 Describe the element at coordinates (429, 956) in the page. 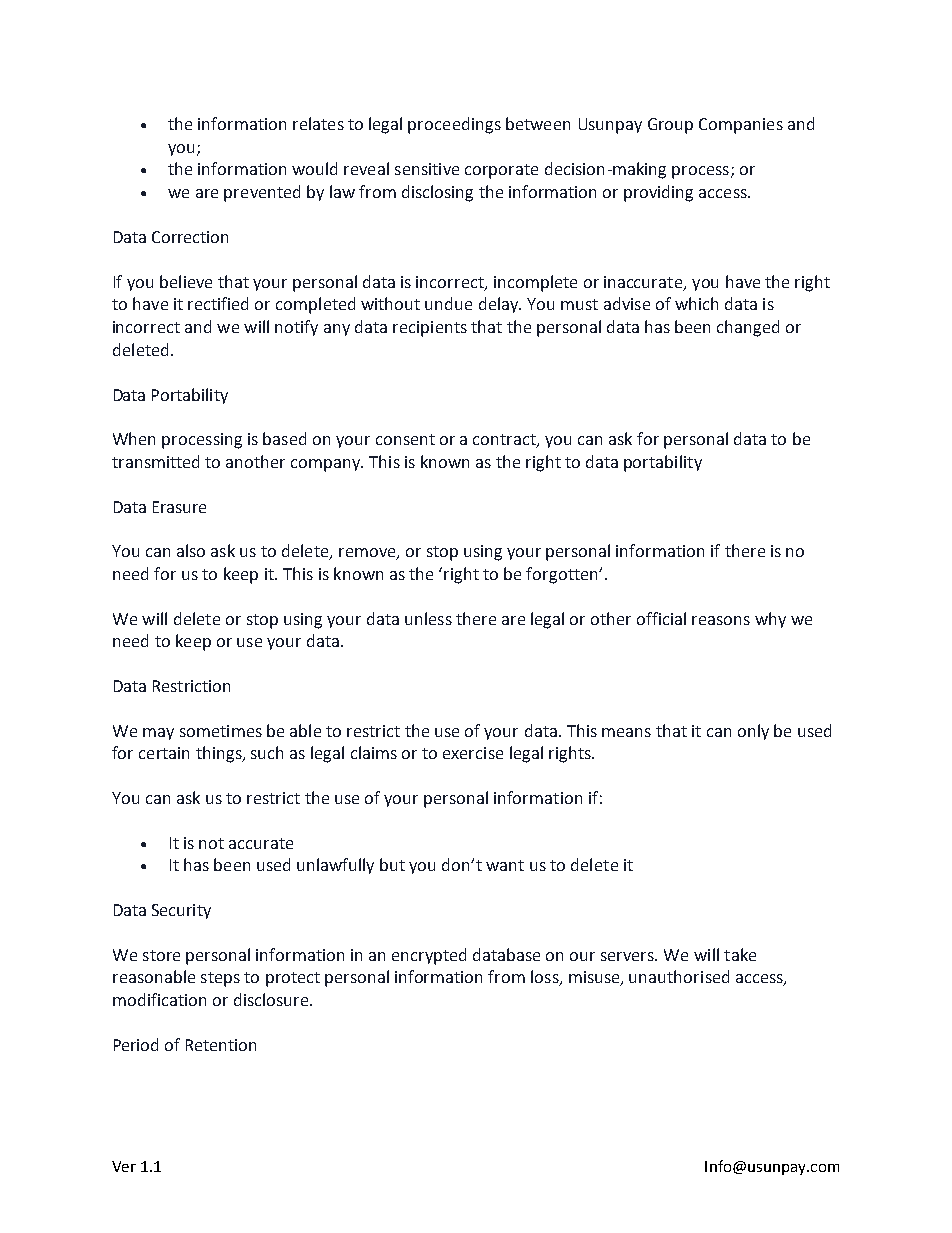

I see `encrypted` at that location.
